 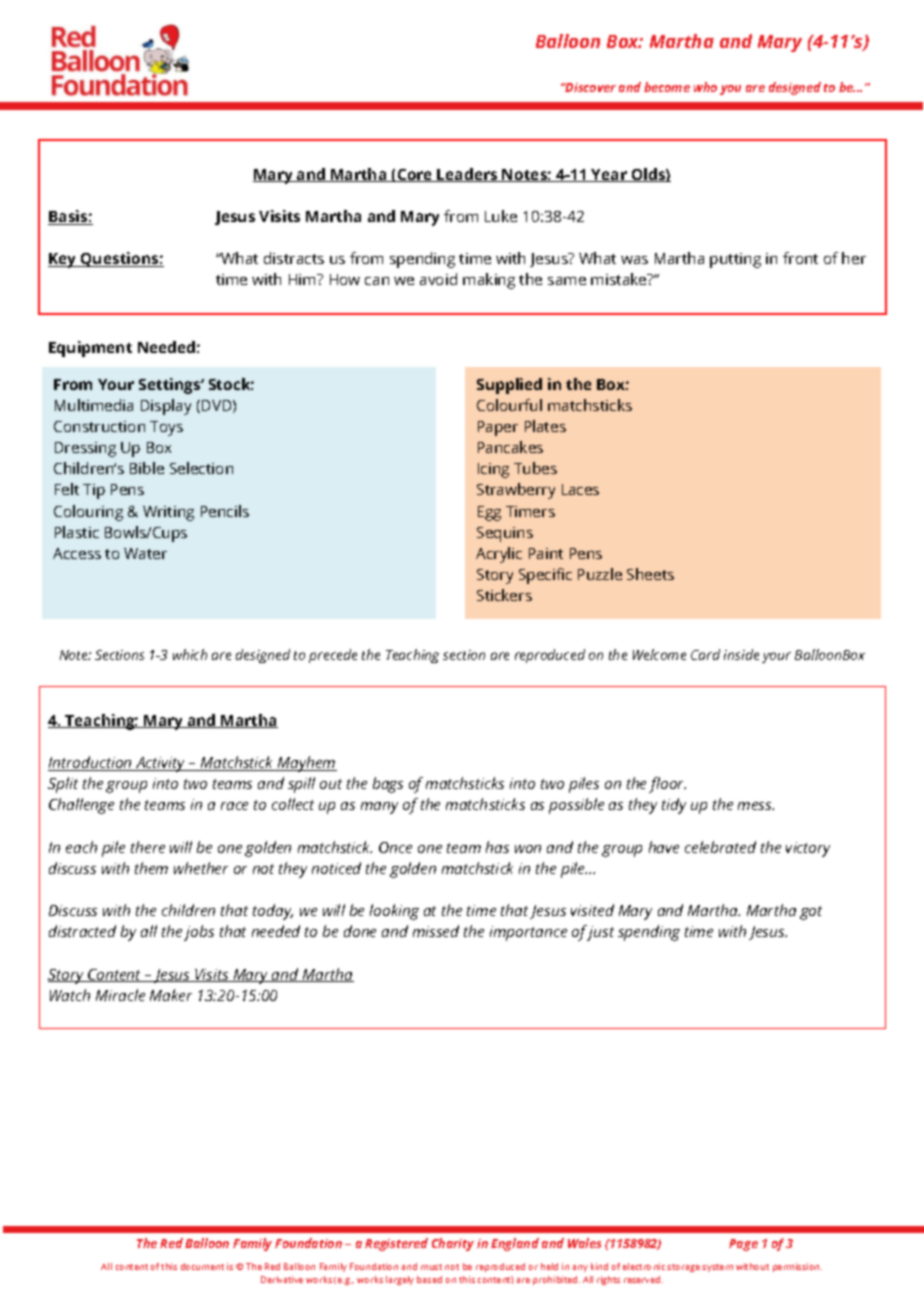 What do you see at coordinates (333, 656) in the screenshot?
I see `precede` at bounding box center [333, 656].
